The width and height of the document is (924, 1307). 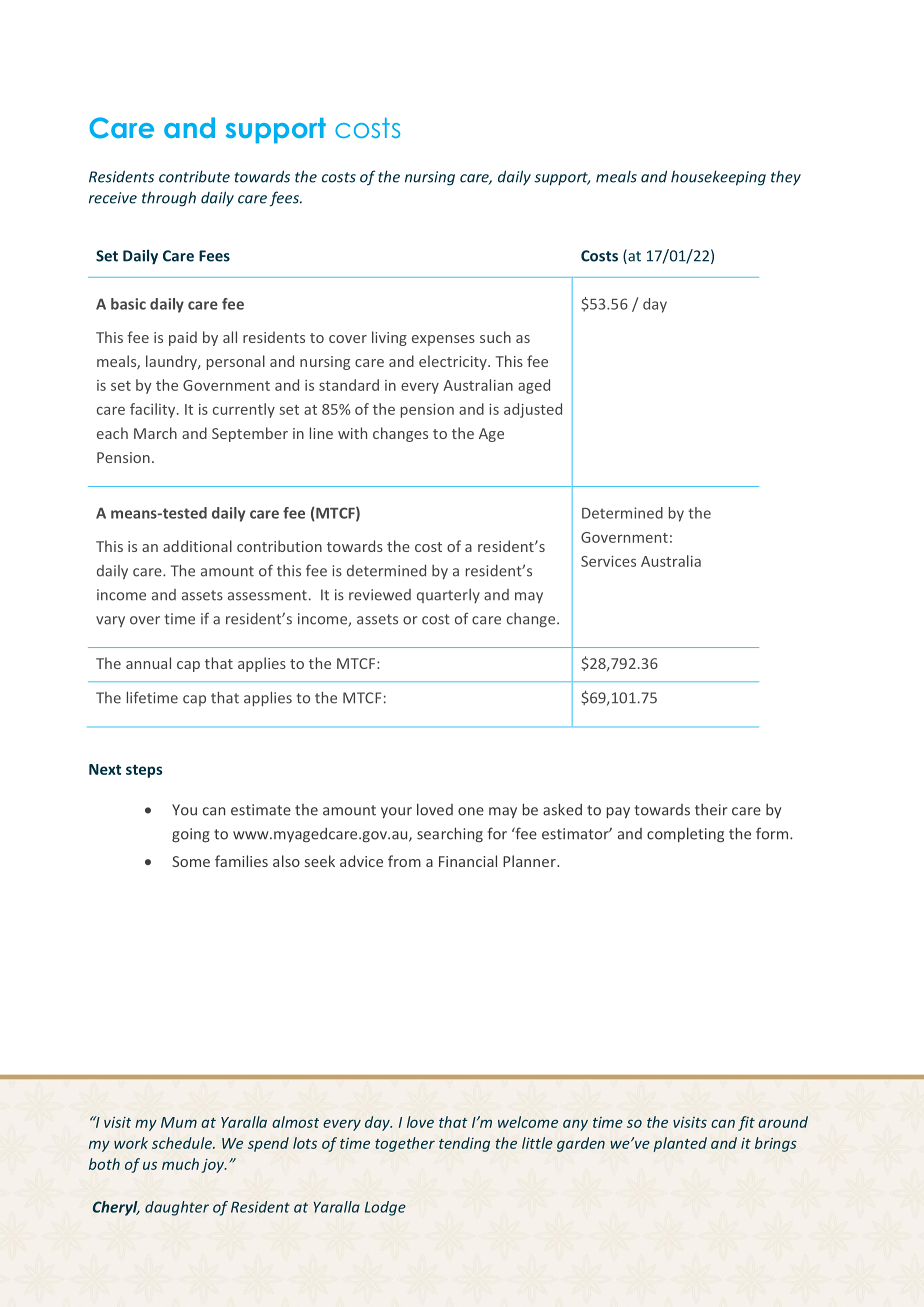 What do you see at coordinates (443, 340) in the document?
I see `expenses` at bounding box center [443, 340].
